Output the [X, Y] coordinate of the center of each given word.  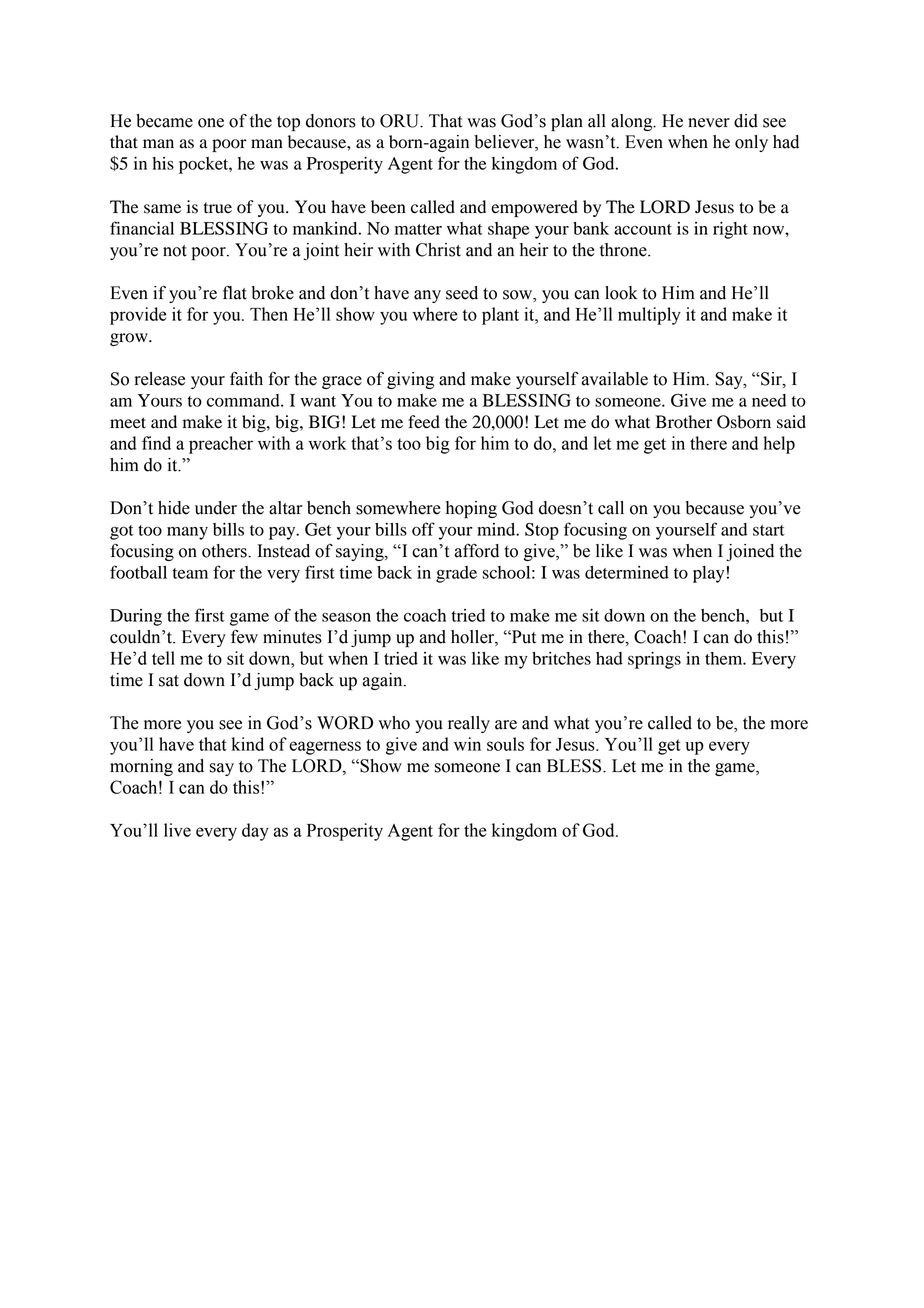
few [244, 636]
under [216, 508]
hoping [471, 509]
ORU [401, 121]
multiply [649, 316]
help [779, 445]
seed [462, 293]
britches [561, 658]
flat [235, 292]
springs [654, 660]
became [164, 121]
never [709, 123]
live [177, 830]
